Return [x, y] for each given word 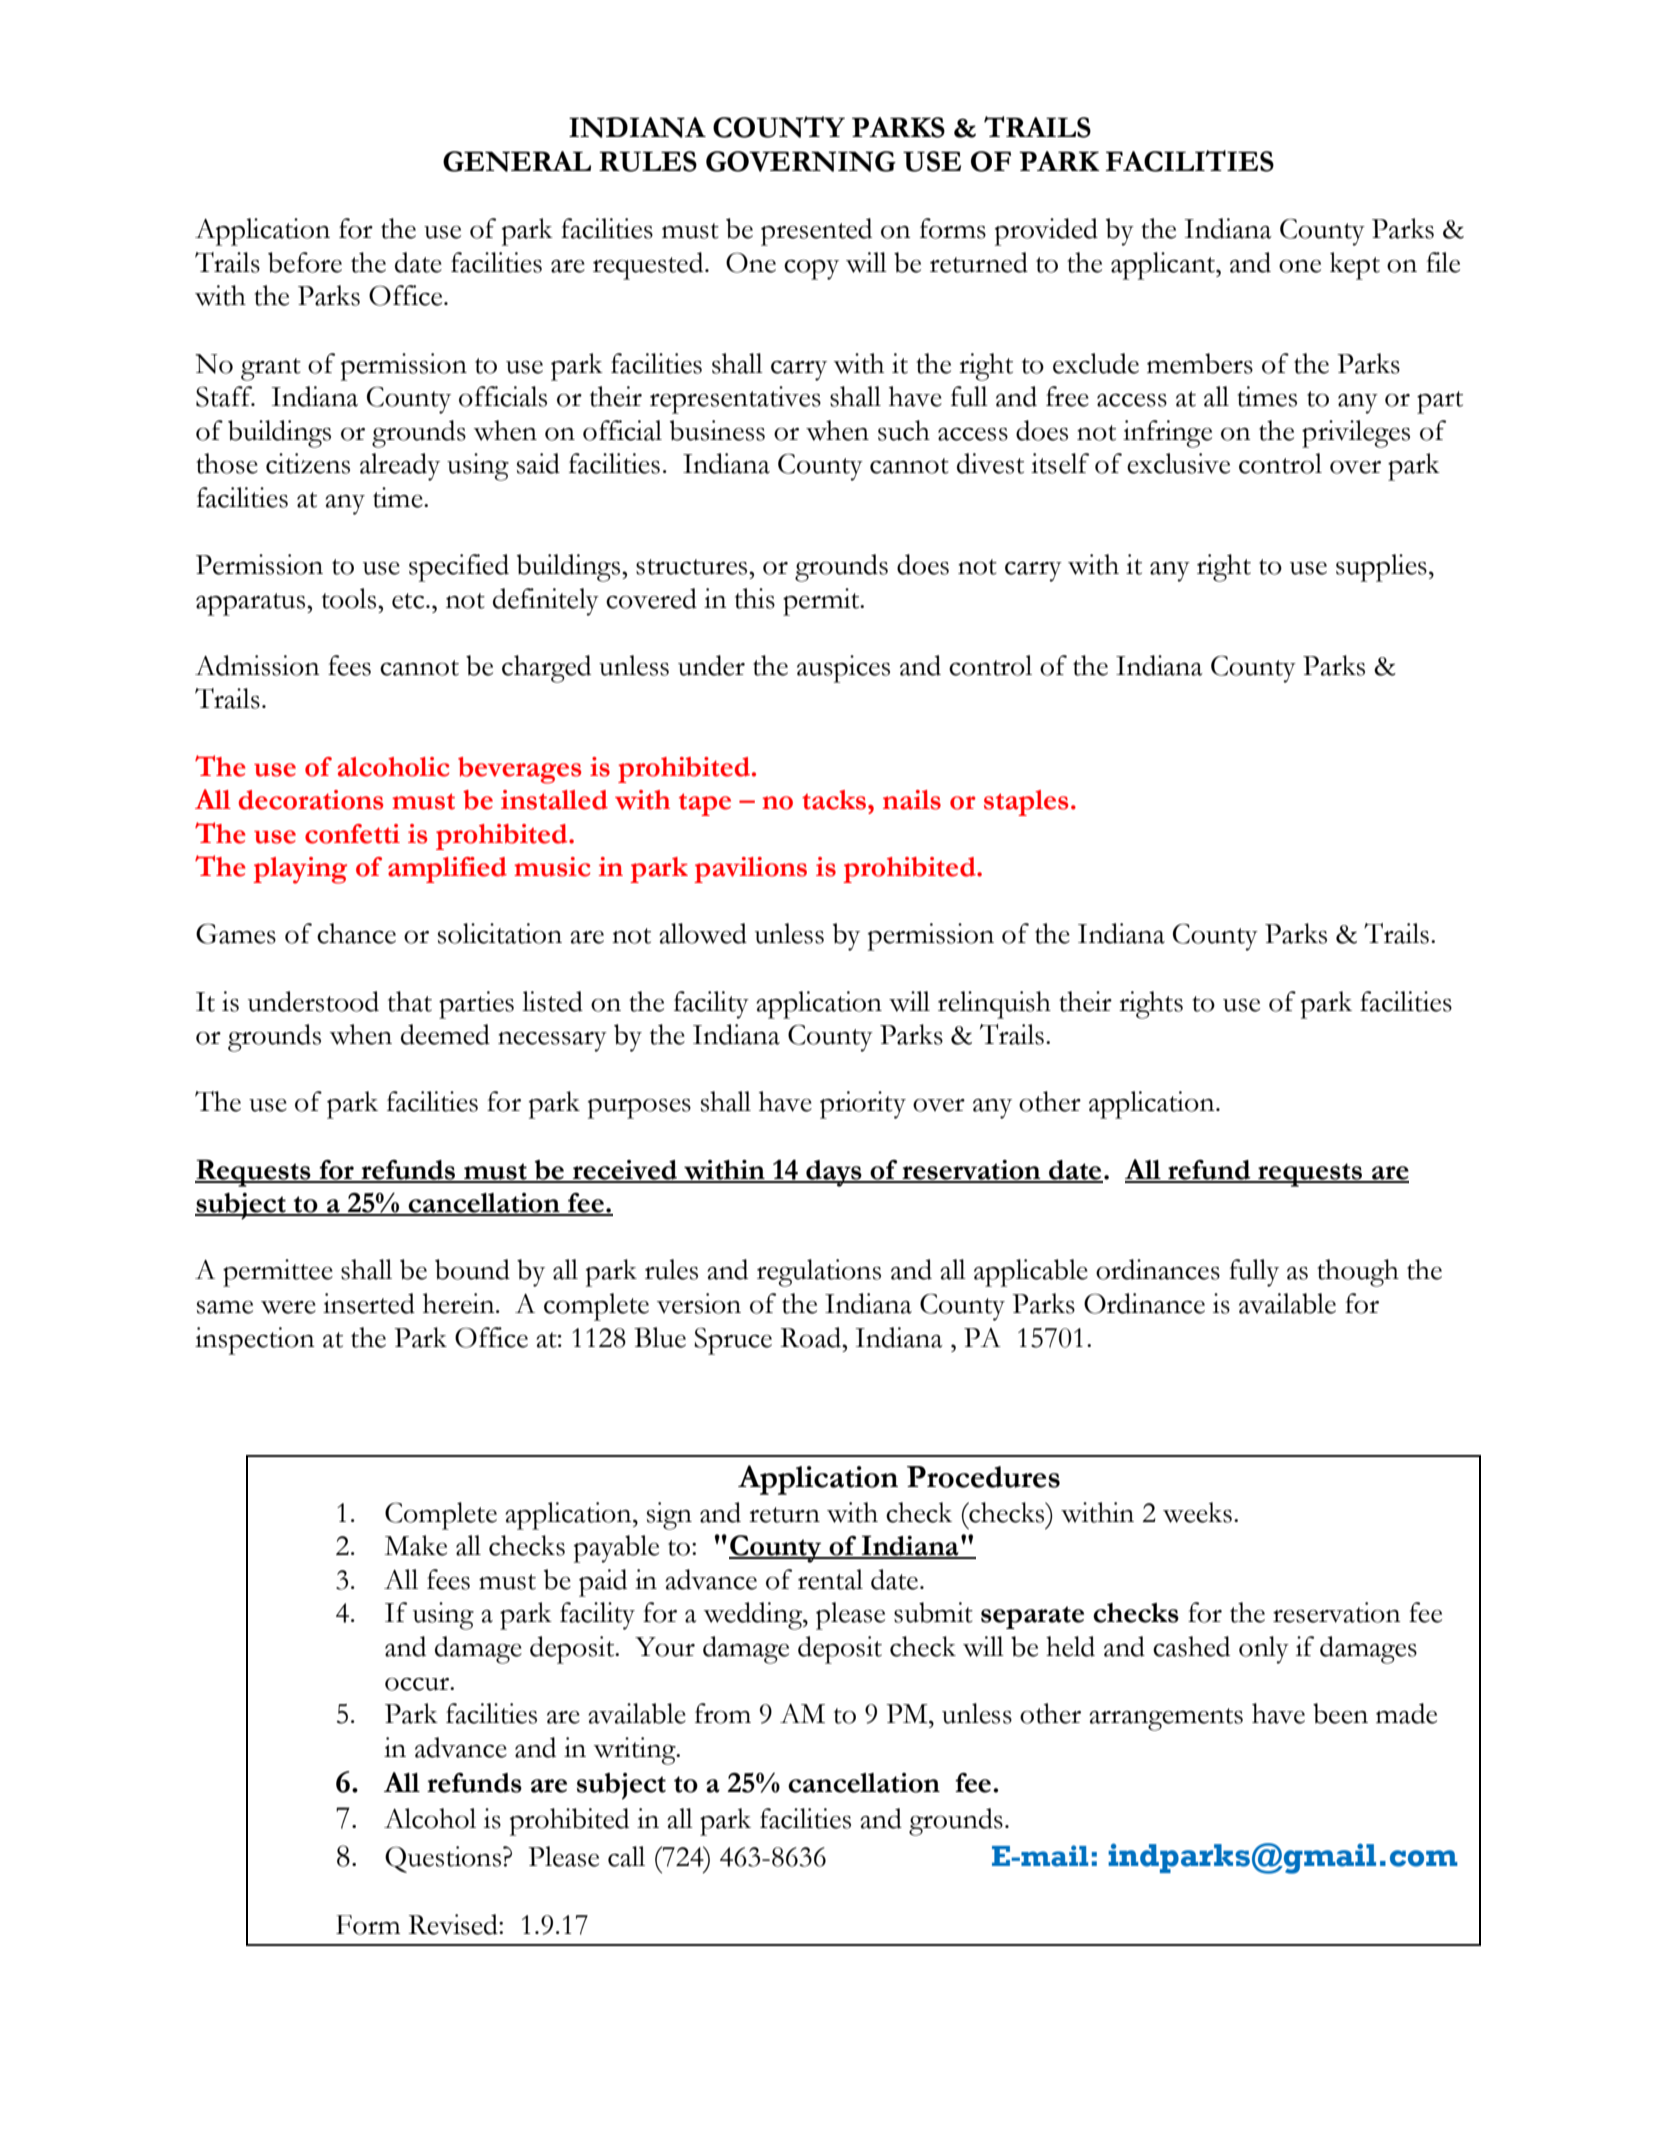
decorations [311, 800]
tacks [835, 800]
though [1358, 1273]
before [305, 262]
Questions [444, 1859]
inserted [369, 1303]
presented [816, 232]
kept [1355, 266]
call [626, 1856]
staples [1026, 803]
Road [812, 1337]
